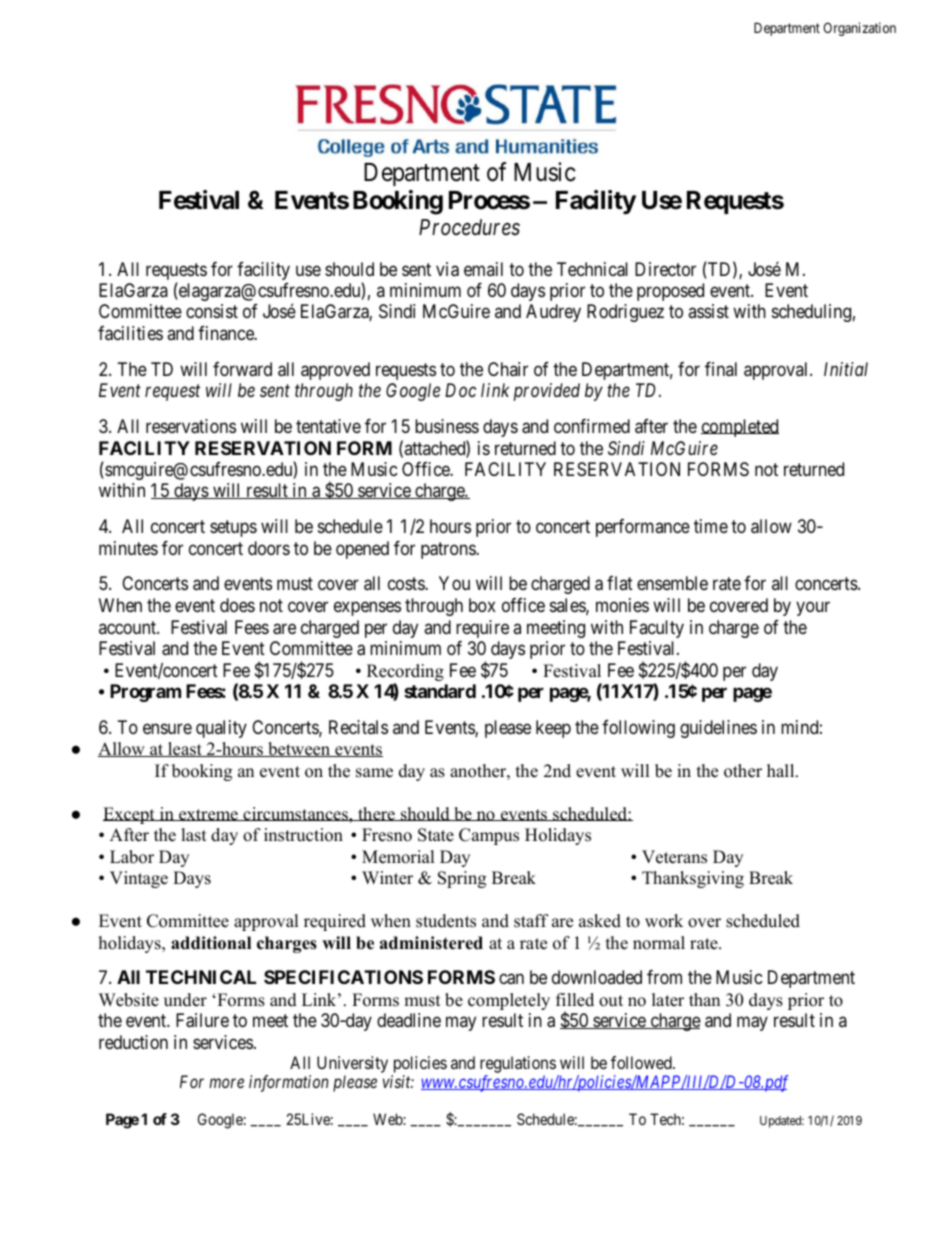 The image size is (952, 1233). Describe the element at coordinates (233, 528) in the screenshot. I see `setups` at that location.
